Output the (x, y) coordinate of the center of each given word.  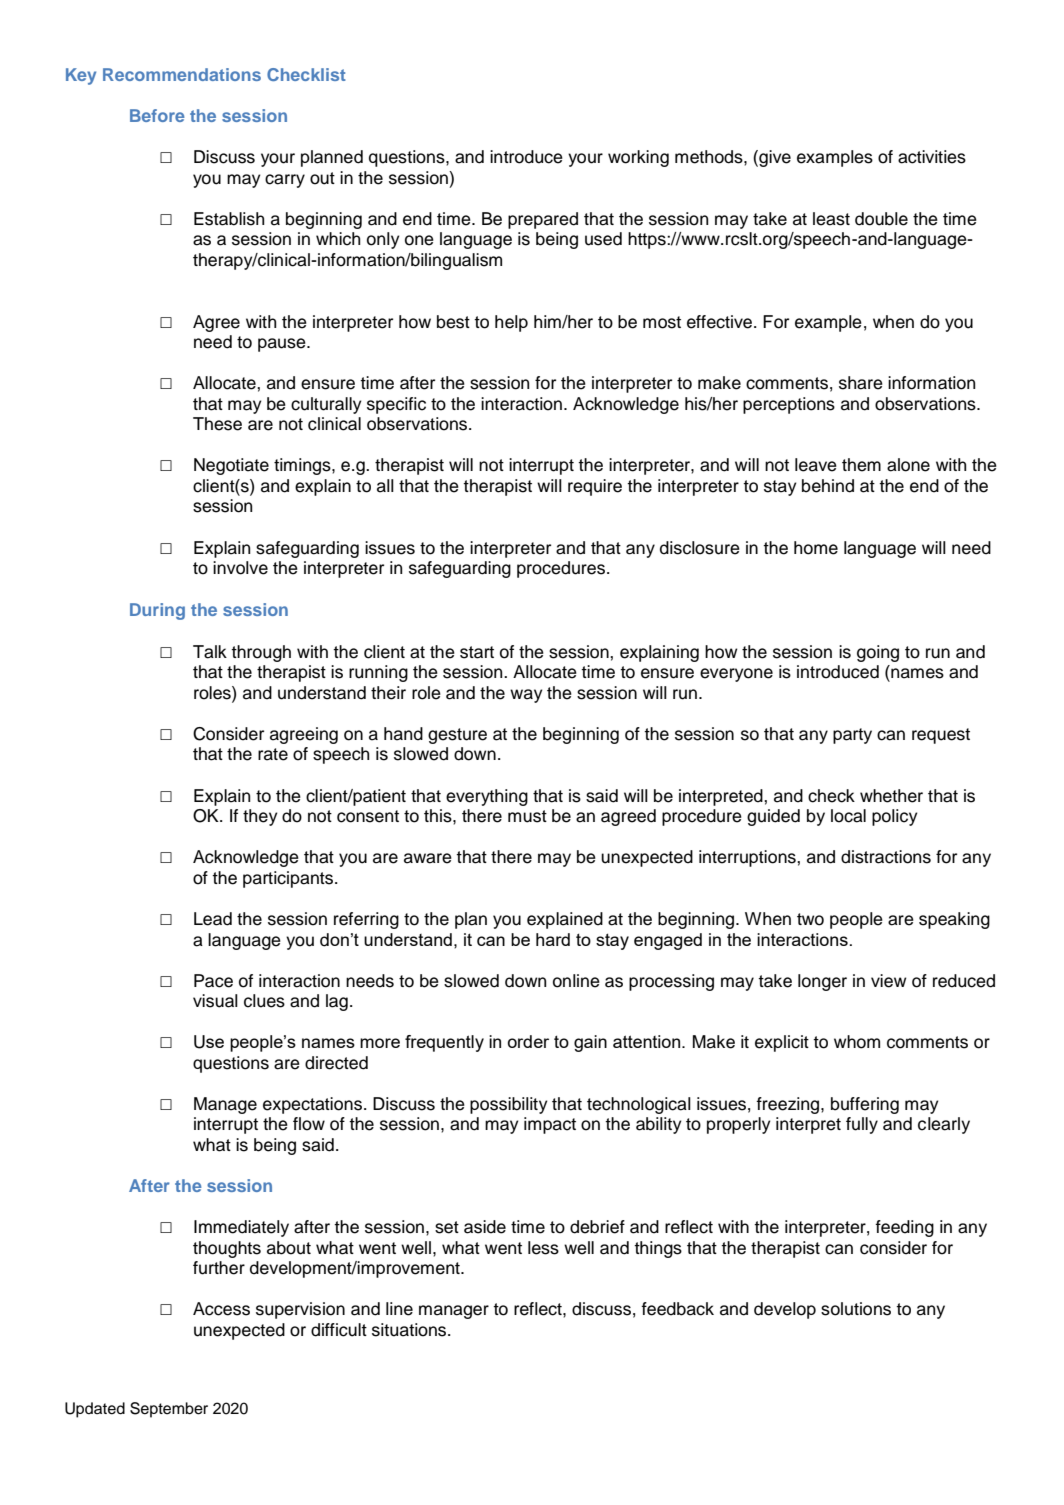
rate (273, 754)
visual (215, 1001)
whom (857, 1042)
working (638, 158)
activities (932, 157)
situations (410, 1330)
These (217, 424)
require (595, 487)
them (861, 465)
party (852, 736)
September (169, 1410)
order (528, 1041)
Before (157, 115)
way (526, 696)
